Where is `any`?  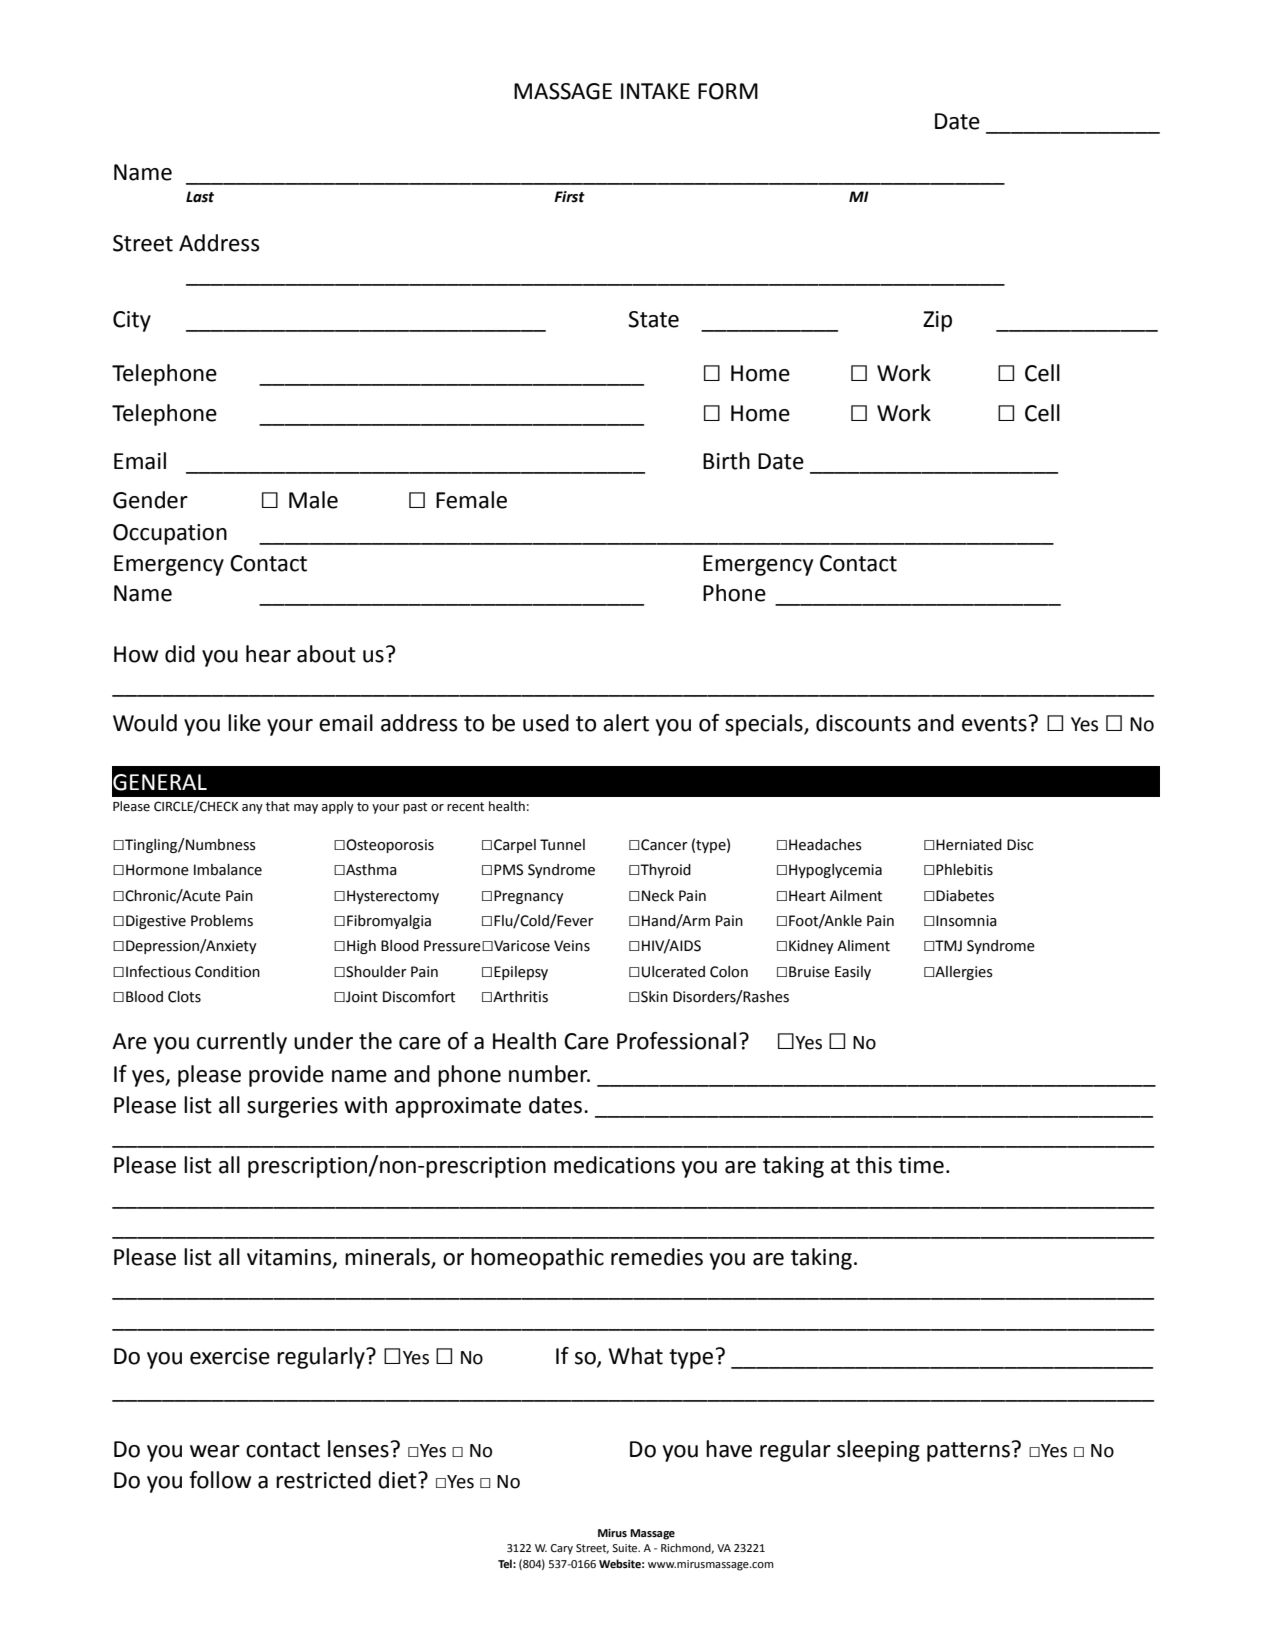 any is located at coordinates (252, 809).
